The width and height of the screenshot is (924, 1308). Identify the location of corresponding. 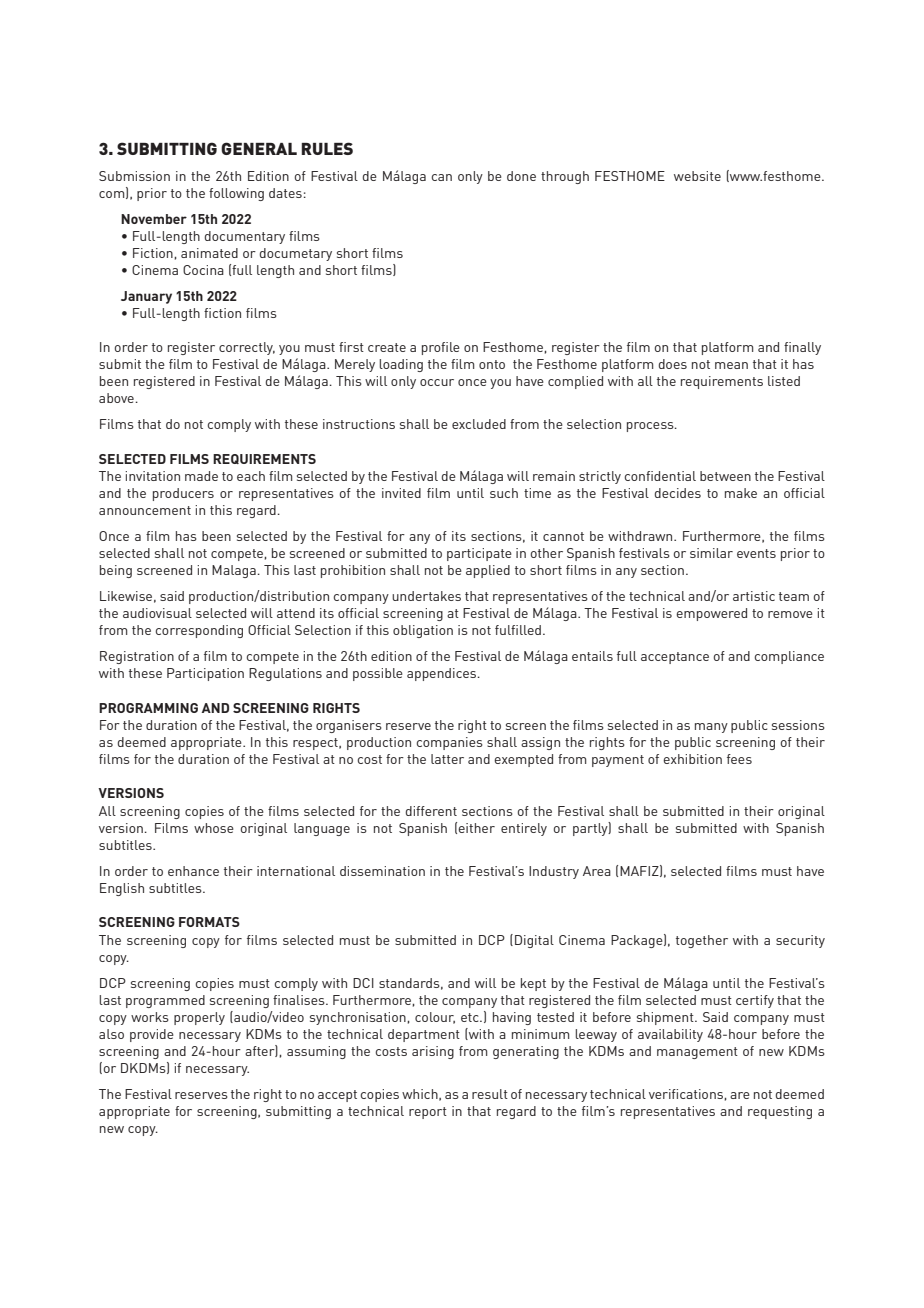
(199, 631).
